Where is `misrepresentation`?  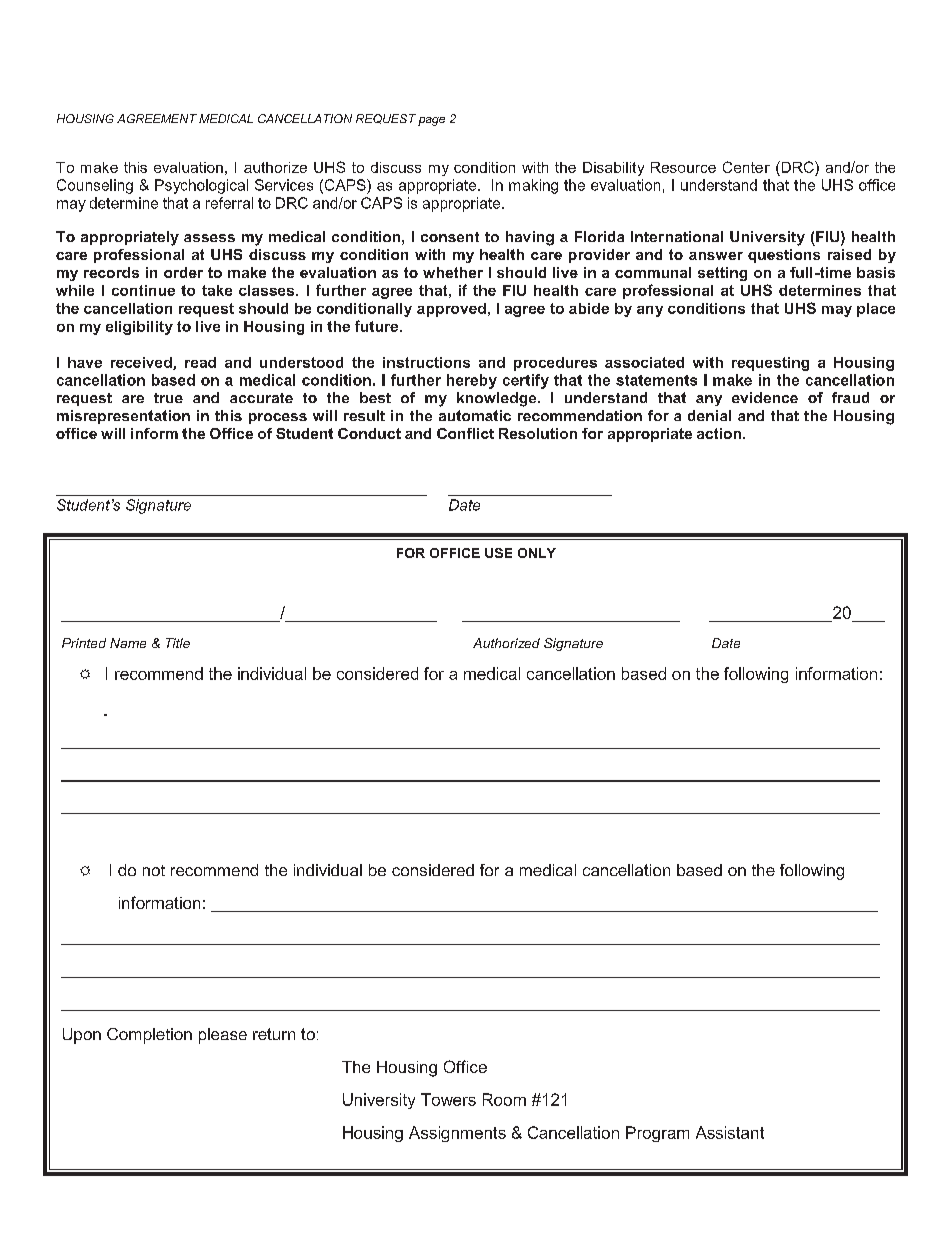 misrepresentation is located at coordinates (123, 417).
